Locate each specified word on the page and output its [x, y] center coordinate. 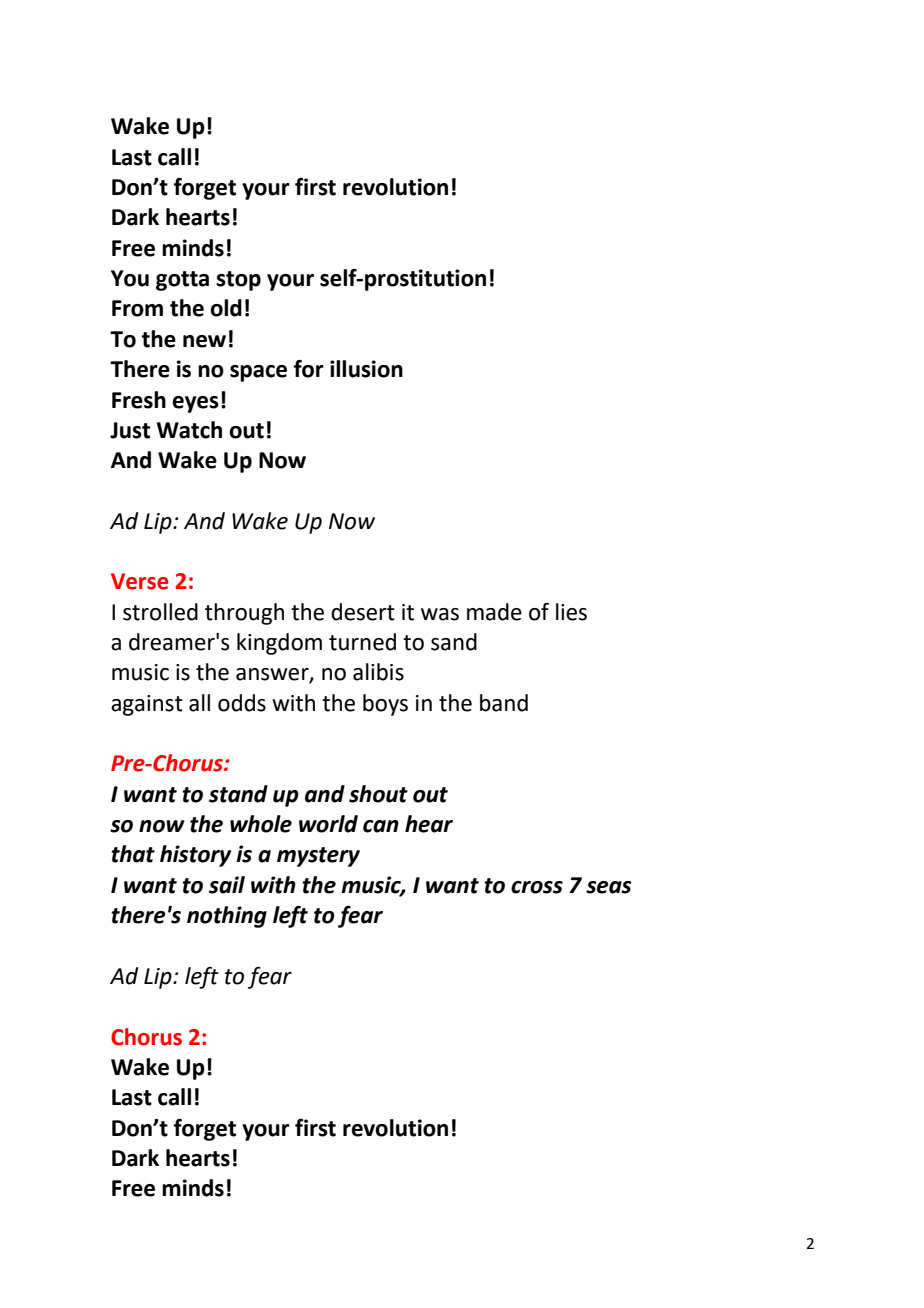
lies [571, 612]
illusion [366, 369]
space [258, 373]
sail [227, 885]
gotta [182, 281]
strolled [160, 612]
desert [363, 612]
